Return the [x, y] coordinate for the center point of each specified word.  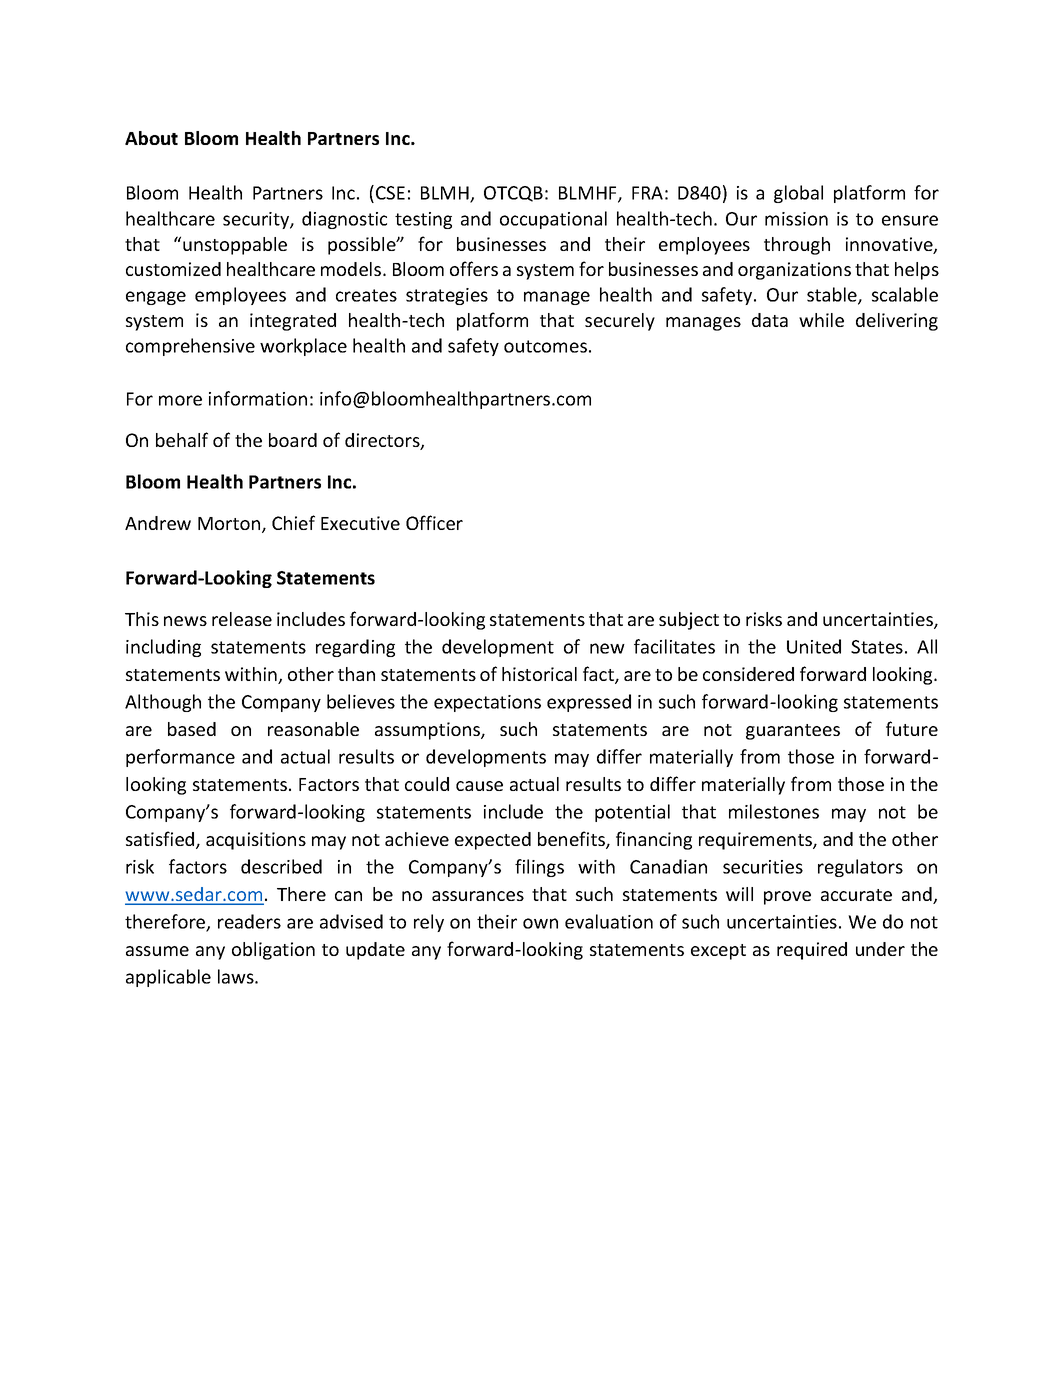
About [151, 138]
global [798, 194]
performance [180, 758]
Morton [230, 525]
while [821, 320]
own [540, 923]
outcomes [545, 346]
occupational [553, 220]
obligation [273, 951]
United [814, 646]
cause [479, 786]
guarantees [793, 732]
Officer [434, 522]
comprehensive [190, 347]
